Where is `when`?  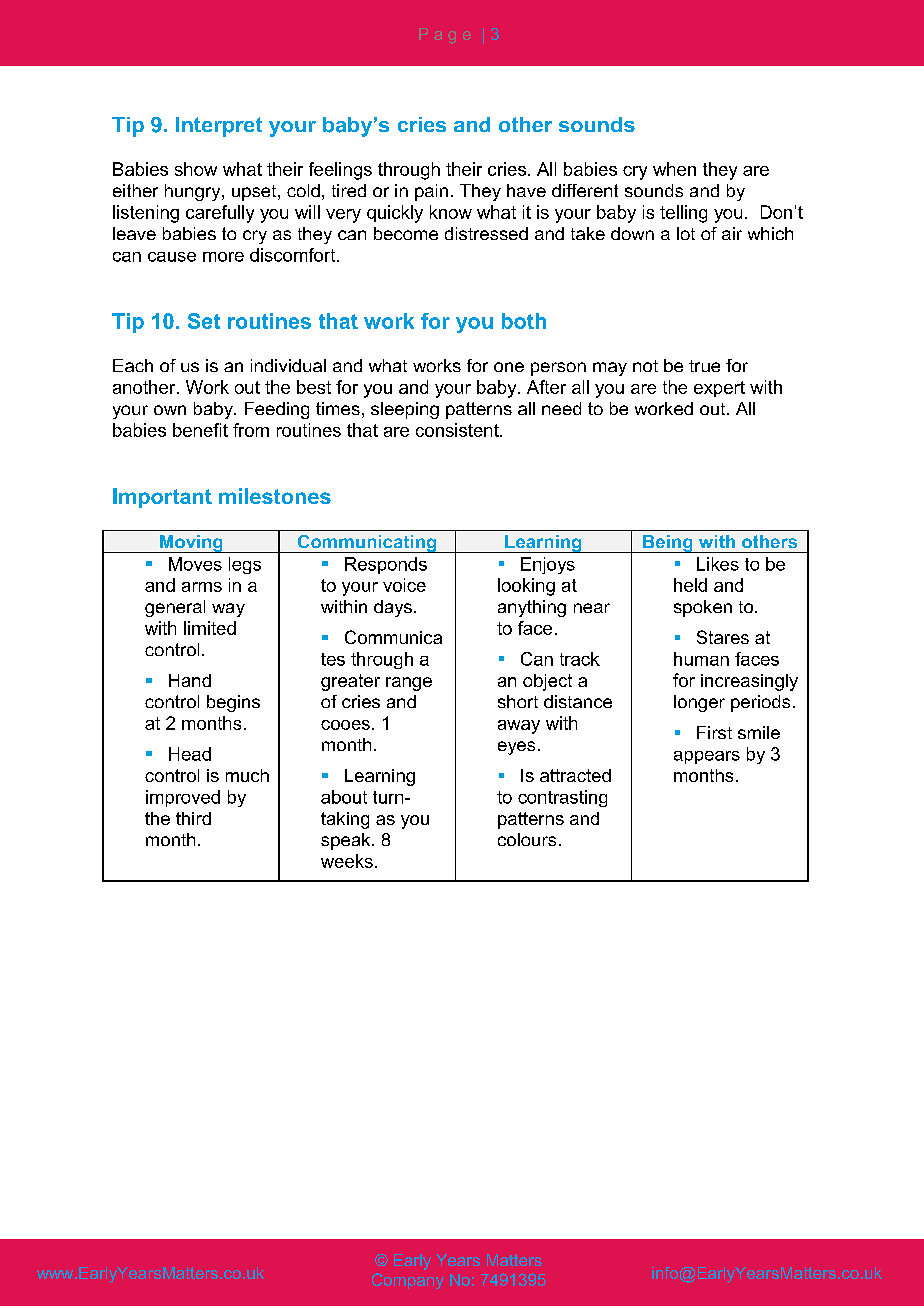
when is located at coordinates (674, 169).
